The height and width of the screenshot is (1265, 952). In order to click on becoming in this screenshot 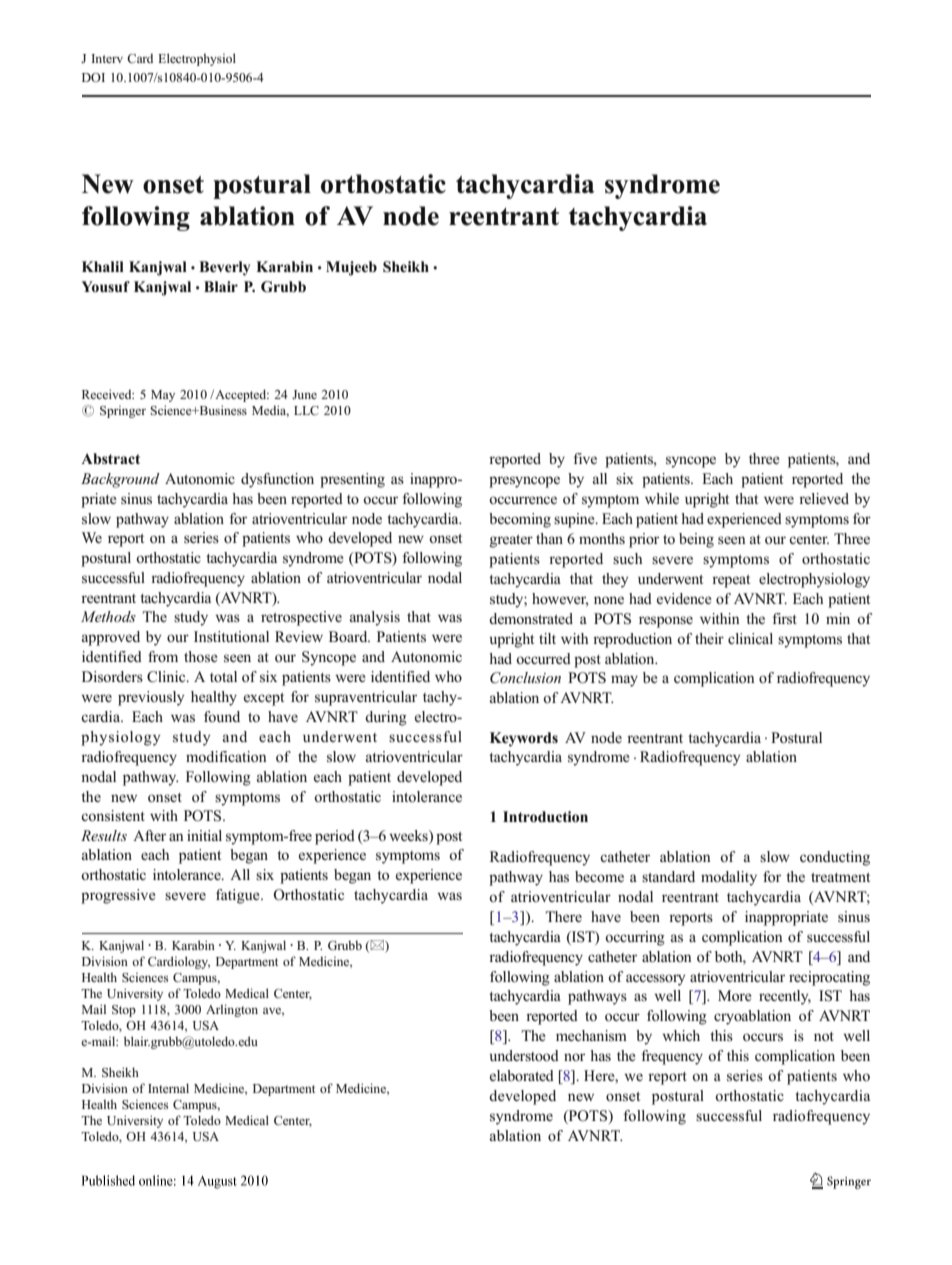, I will do `click(520, 520)`.
